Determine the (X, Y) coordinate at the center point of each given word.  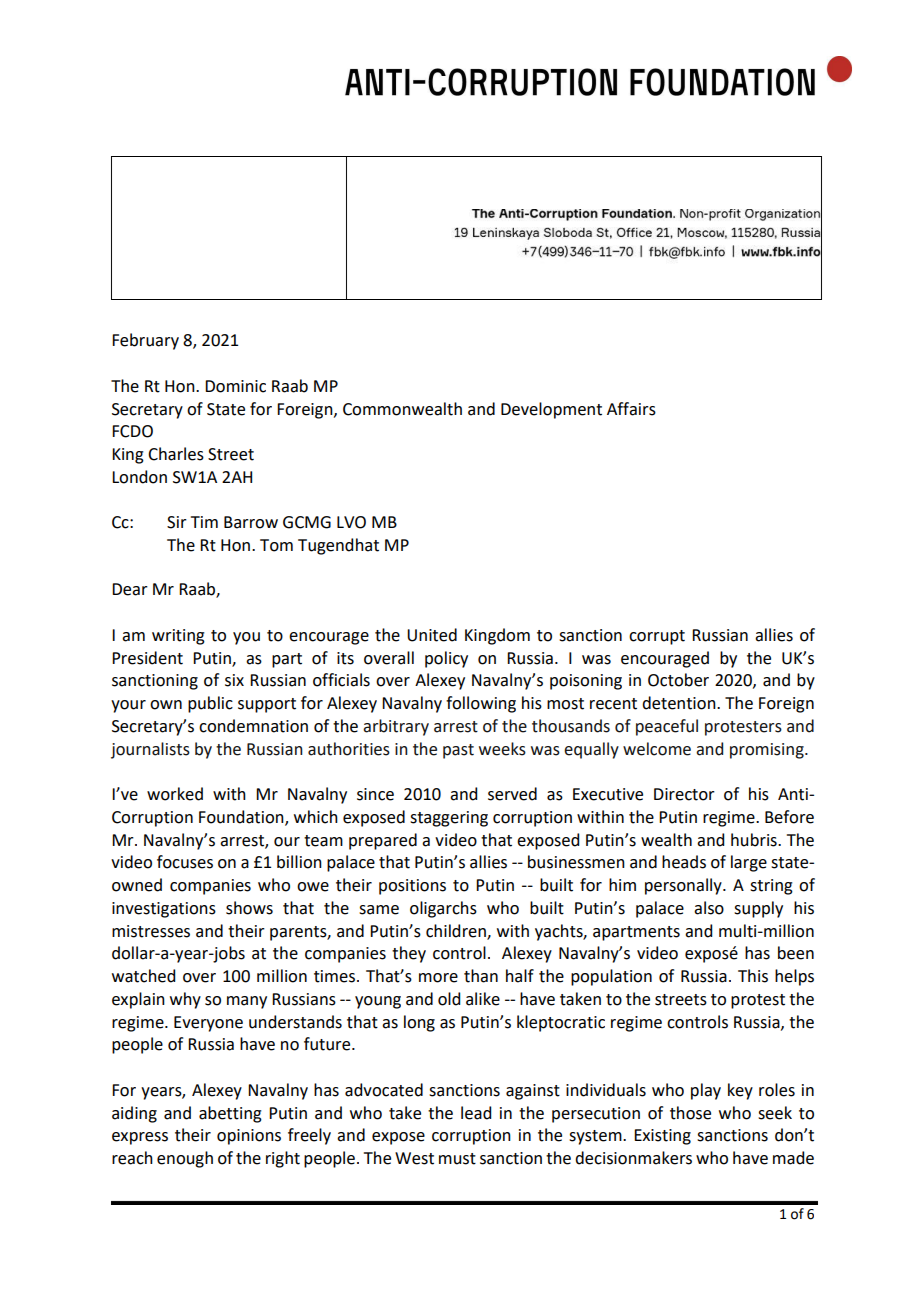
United (432, 635)
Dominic (235, 386)
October (678, 680)
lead (476, 1113)
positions (412, 887)
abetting (230, 1114)
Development (551, 410)
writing (178, 637)
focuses (185, 862)
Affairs (631, 409)
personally (684, 886)
